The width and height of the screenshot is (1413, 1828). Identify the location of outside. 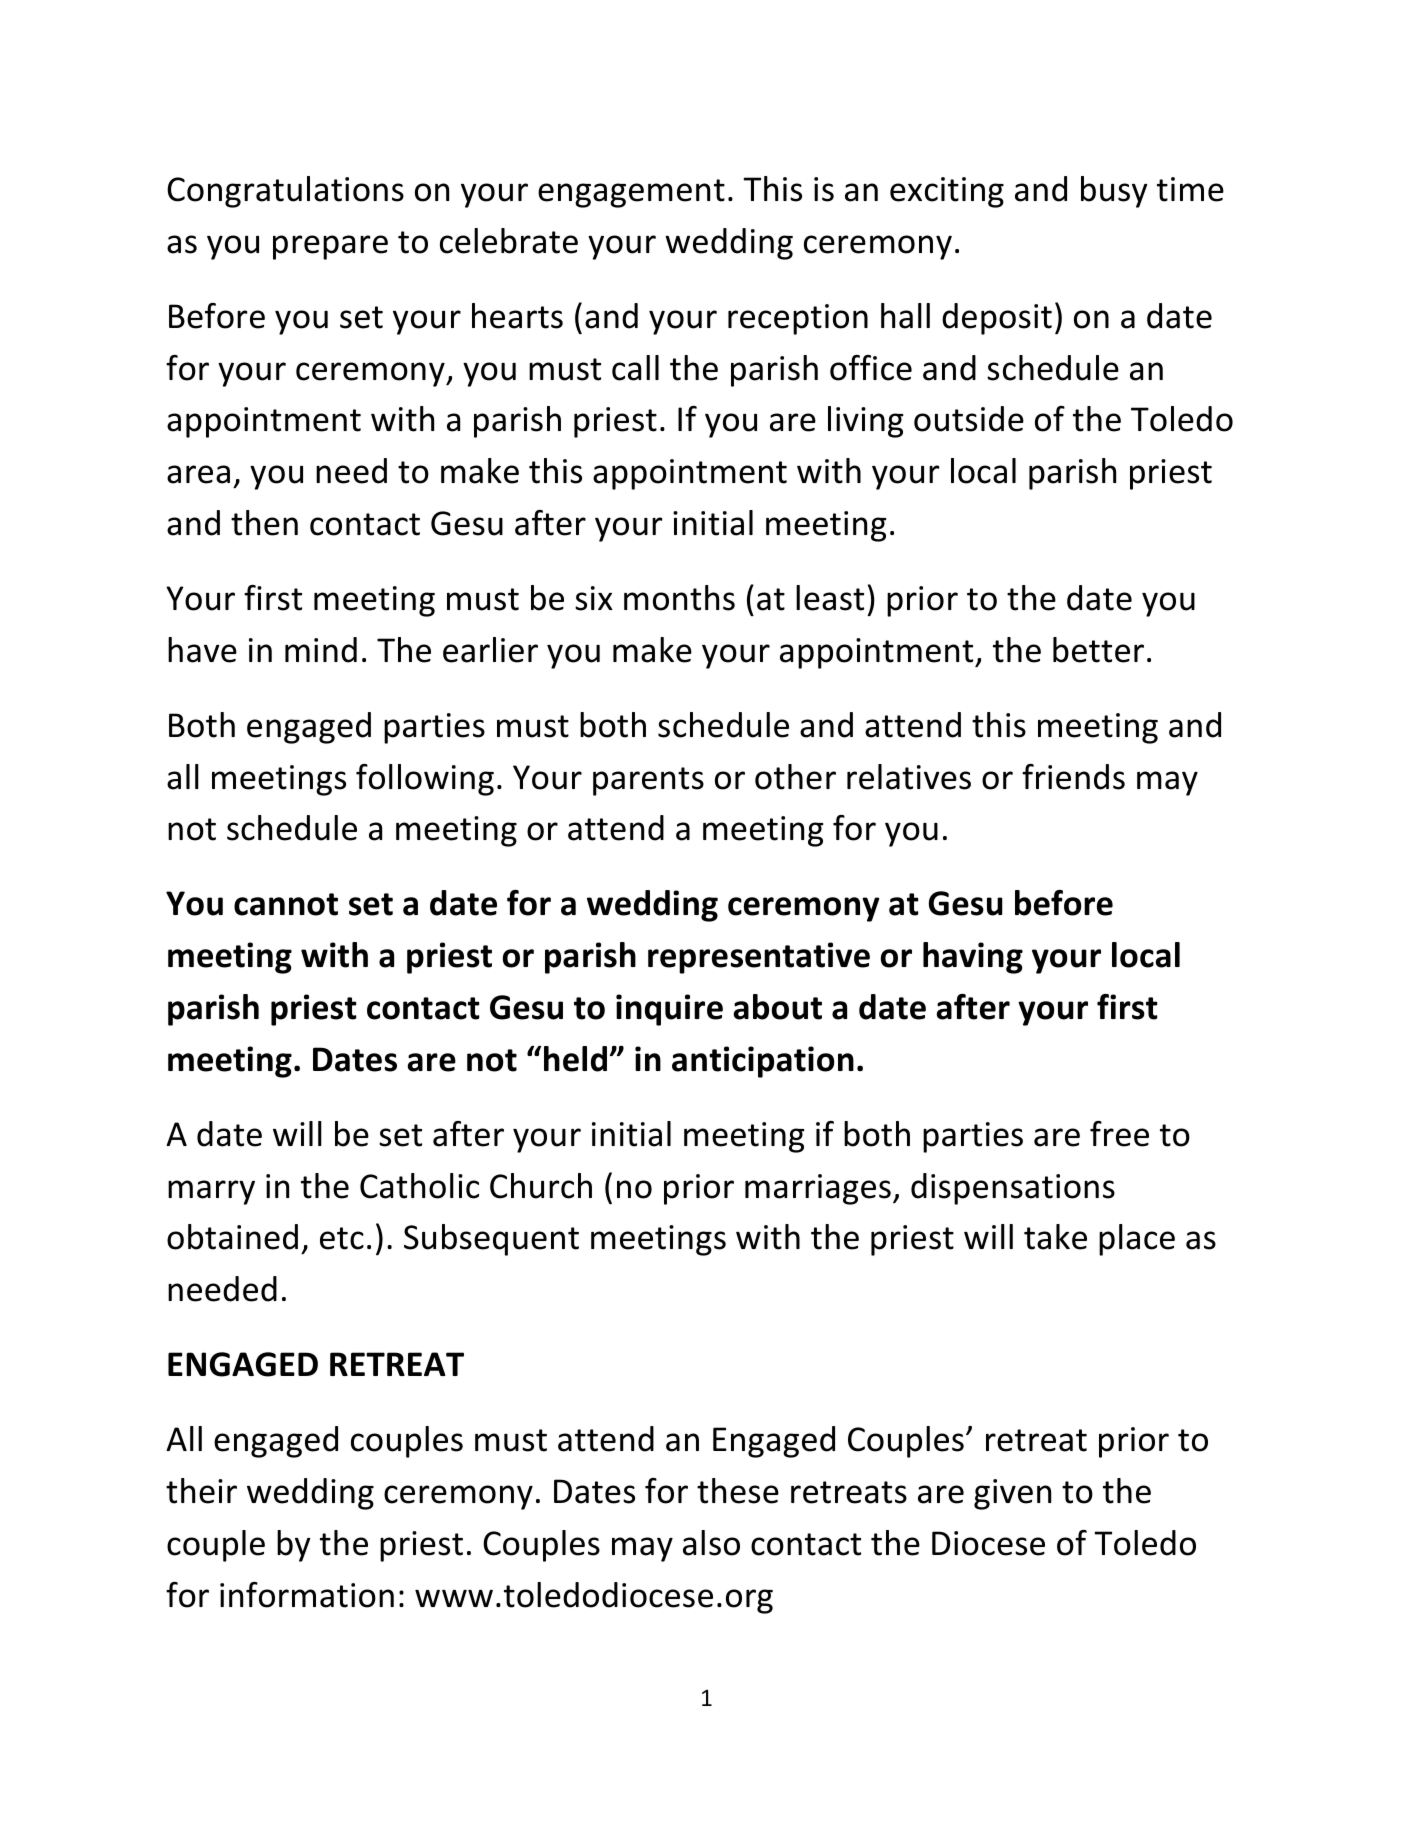
(969, 419).
